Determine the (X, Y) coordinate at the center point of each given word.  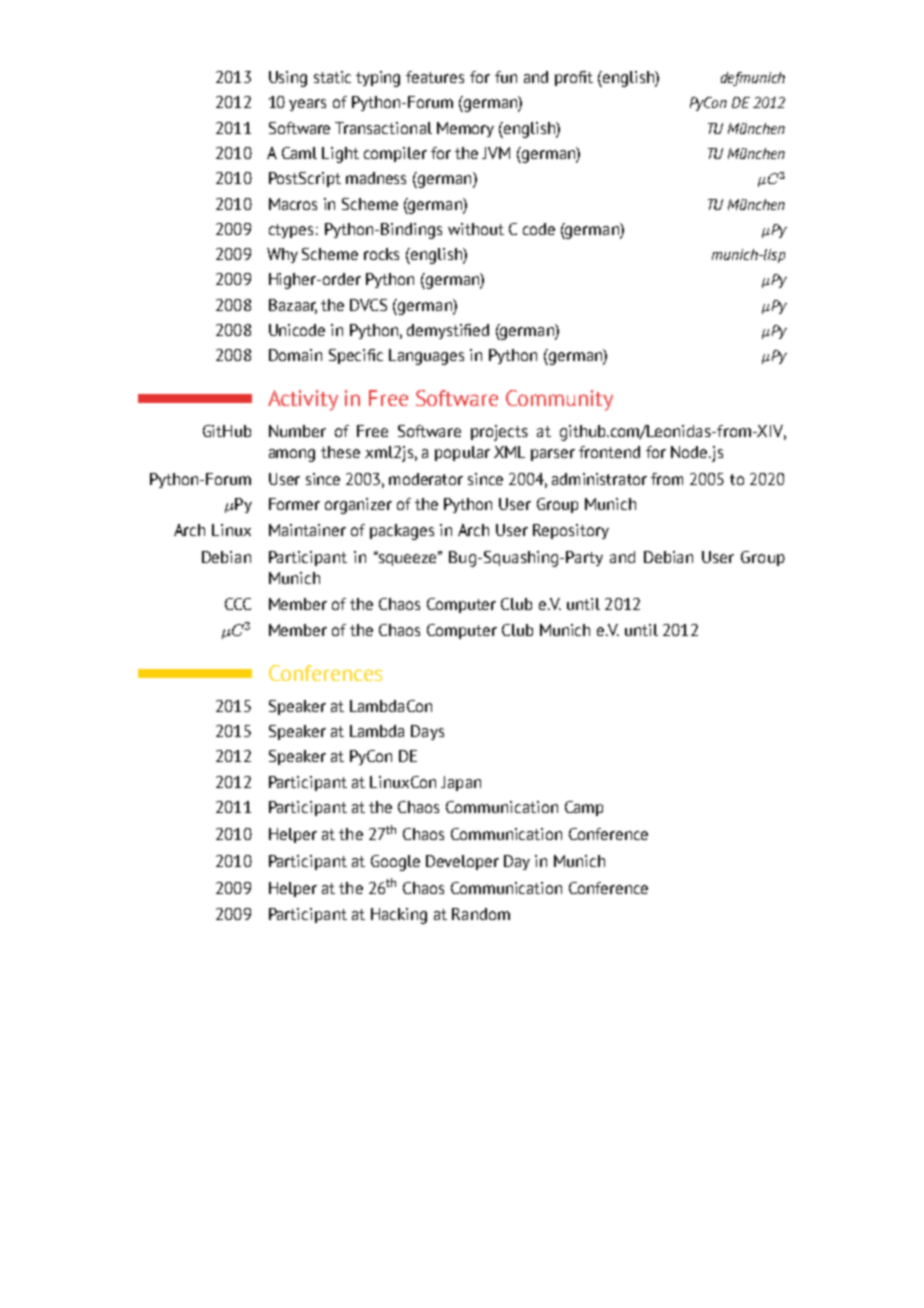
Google (395, 863)
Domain (295, 355)
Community (559, 400)
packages (402, 532)
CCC (238, 604)
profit (574, 78)
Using (288, 79)
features (435, 77)
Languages (426, 357)
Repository (571, 531)
